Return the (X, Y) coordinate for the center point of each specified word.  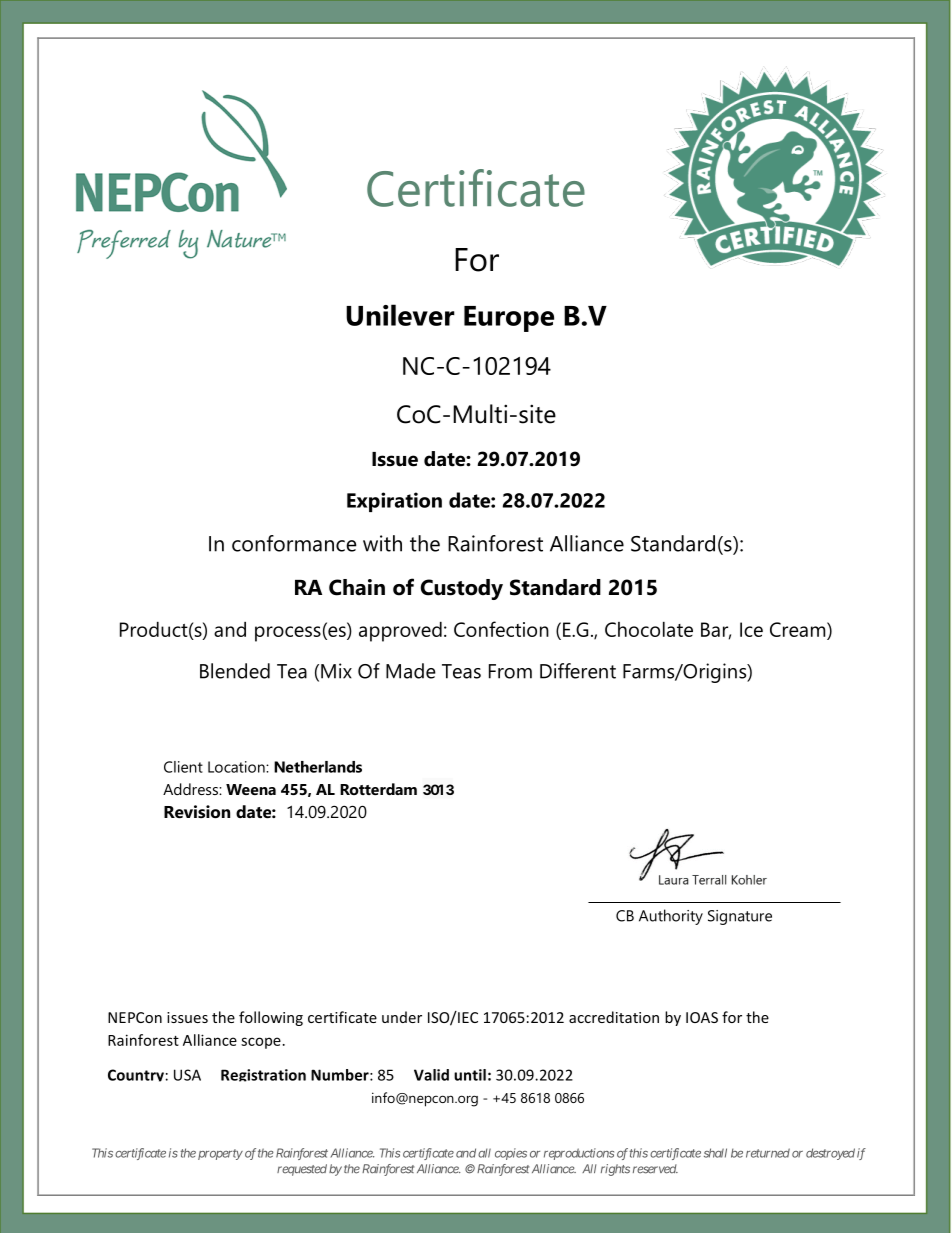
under (402, 1017)
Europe (509, 319)
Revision (197, 811)
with (382, 543)
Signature (740, 917)
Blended (235, 671)
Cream (799, 631)
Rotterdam (378, 789)
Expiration (394, 502)
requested (302, 1170)
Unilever (400, 315)
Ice (751, 629)
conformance (294, 543)
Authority (671, 917)
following (271, 1018)
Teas (461, 671)
